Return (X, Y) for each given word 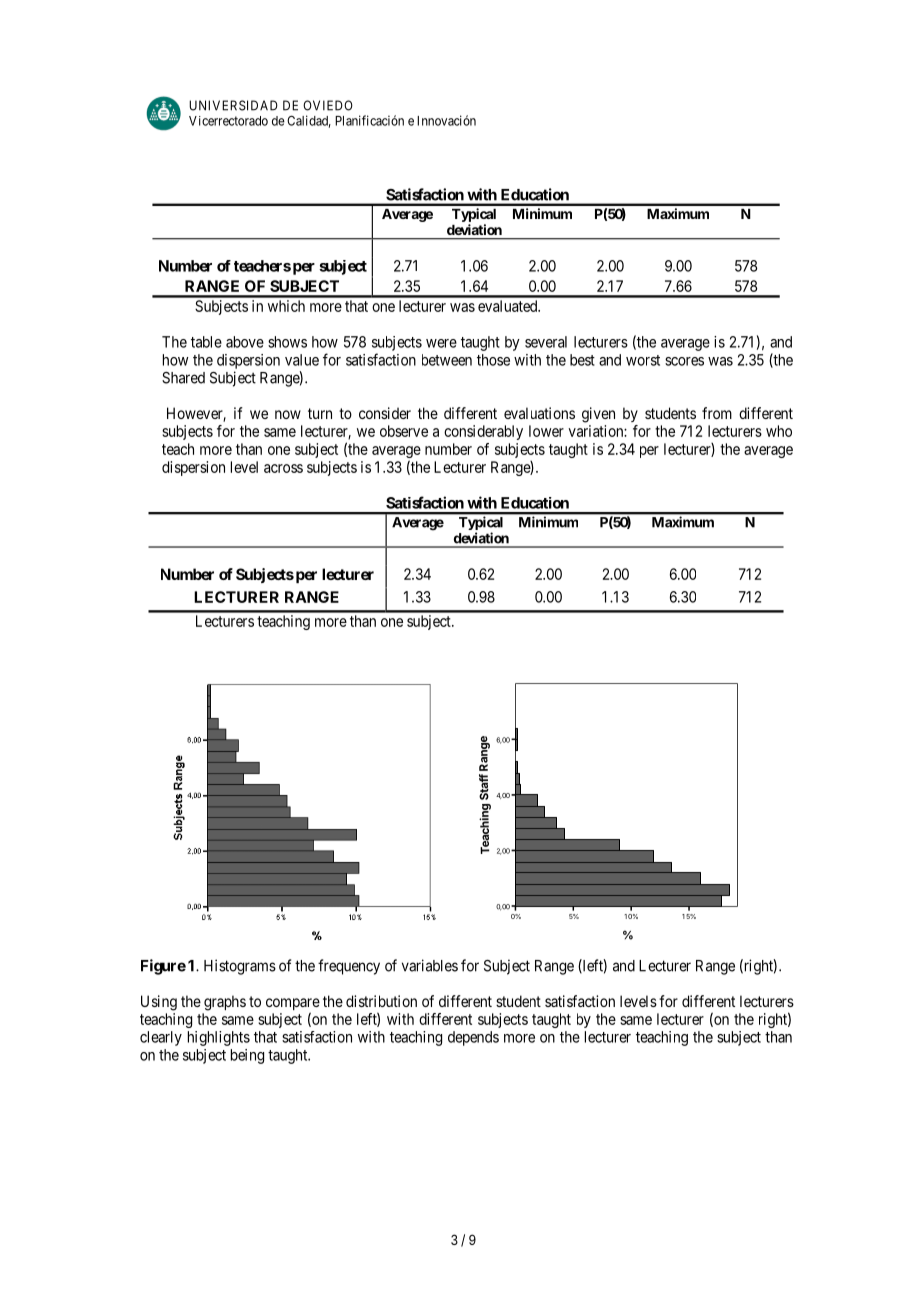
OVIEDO (328, 105)
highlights (219, 1038)
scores (684, 361)
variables (430, 965)
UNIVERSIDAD (233, 105)
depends (473, 1038)
